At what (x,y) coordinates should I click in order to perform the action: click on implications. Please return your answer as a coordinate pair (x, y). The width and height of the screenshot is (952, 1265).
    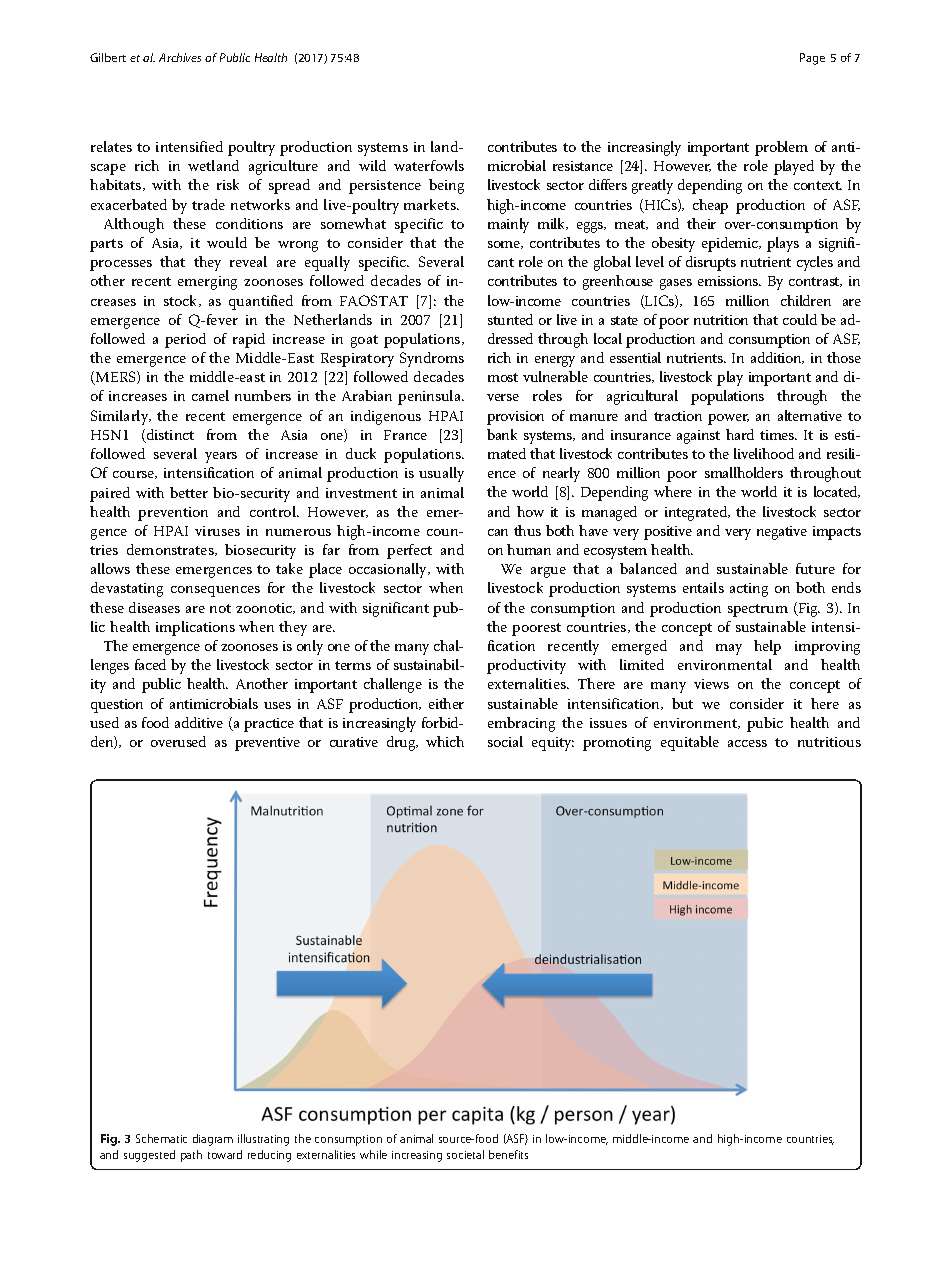
    Looking at the image, I should click on (195, 628).
